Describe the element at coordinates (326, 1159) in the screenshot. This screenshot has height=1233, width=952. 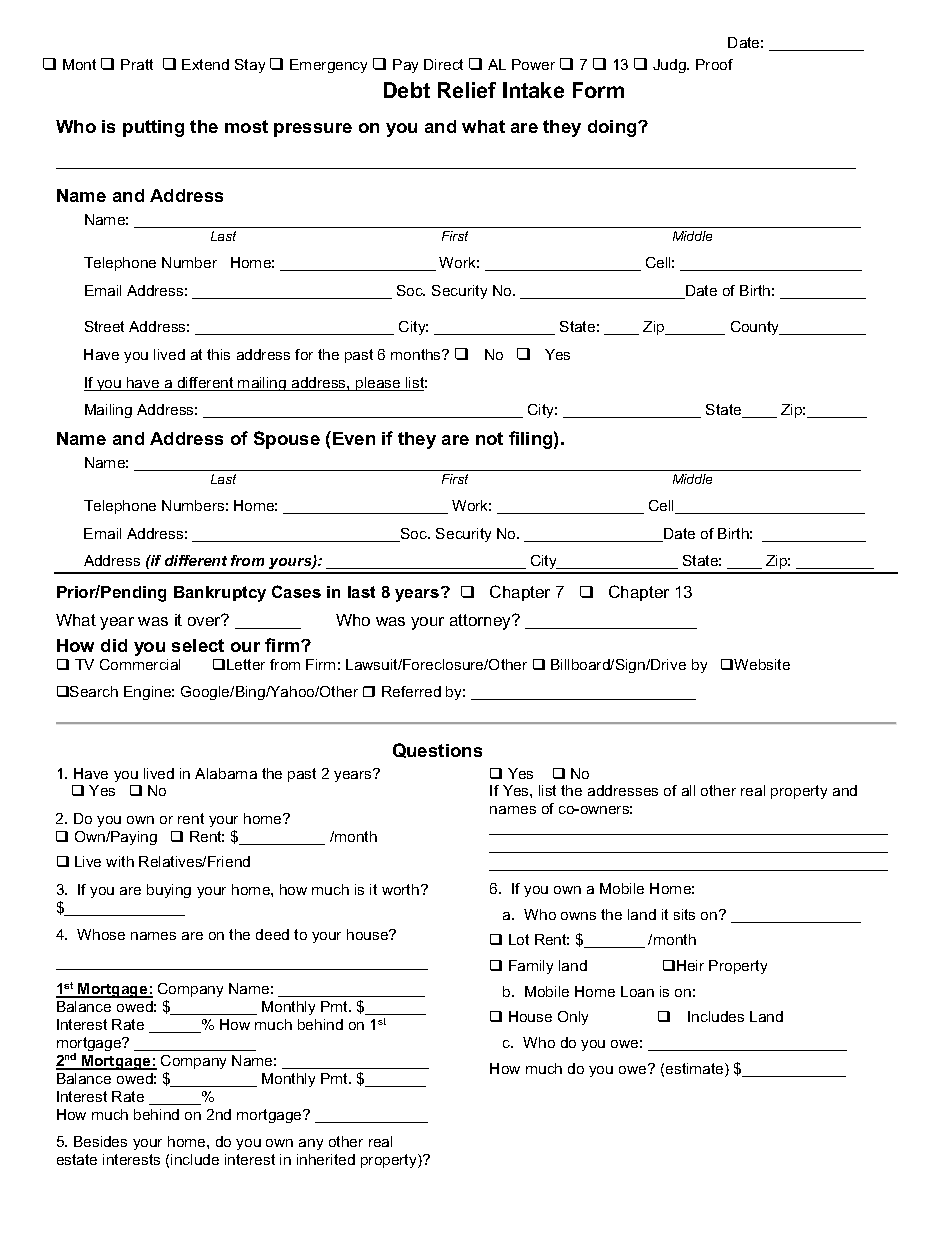
I see `inherited` at that location.
